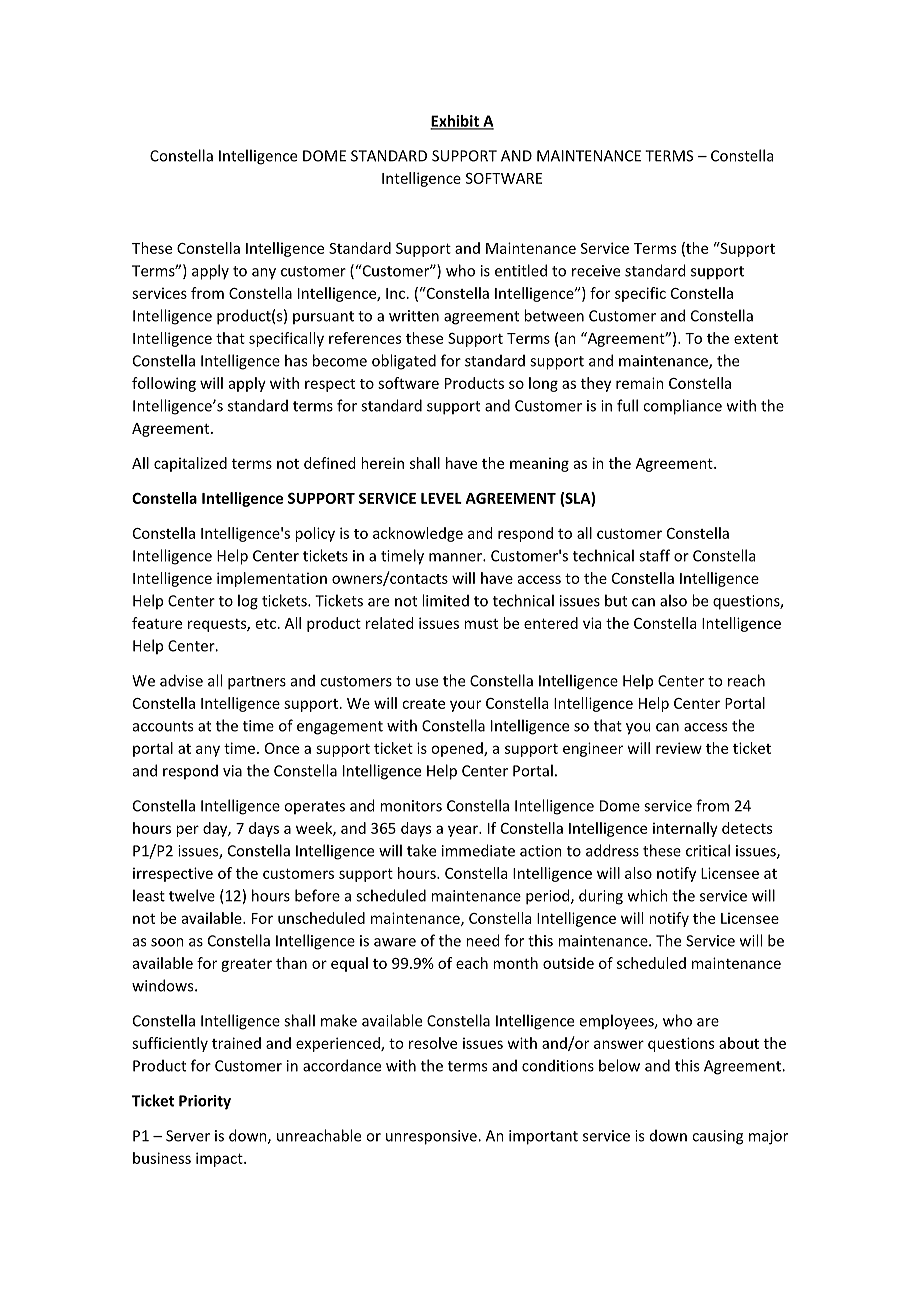  I want to click on compliance, so click(682, 407).
